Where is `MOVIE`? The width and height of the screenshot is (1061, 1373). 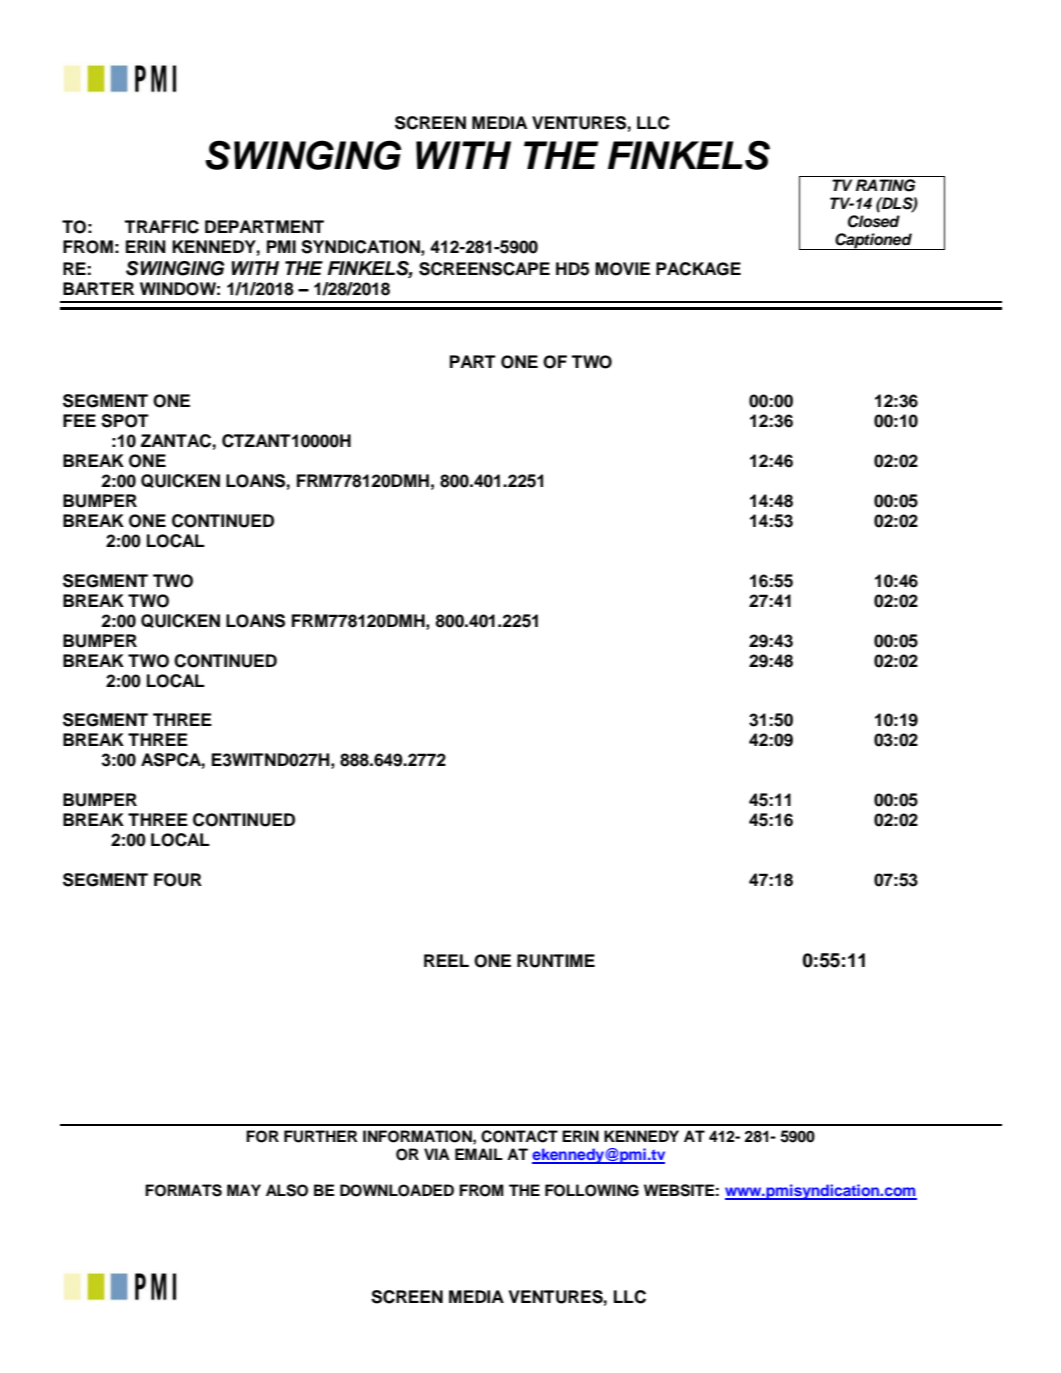 MOVIE is located at coordinates (622, 269).
